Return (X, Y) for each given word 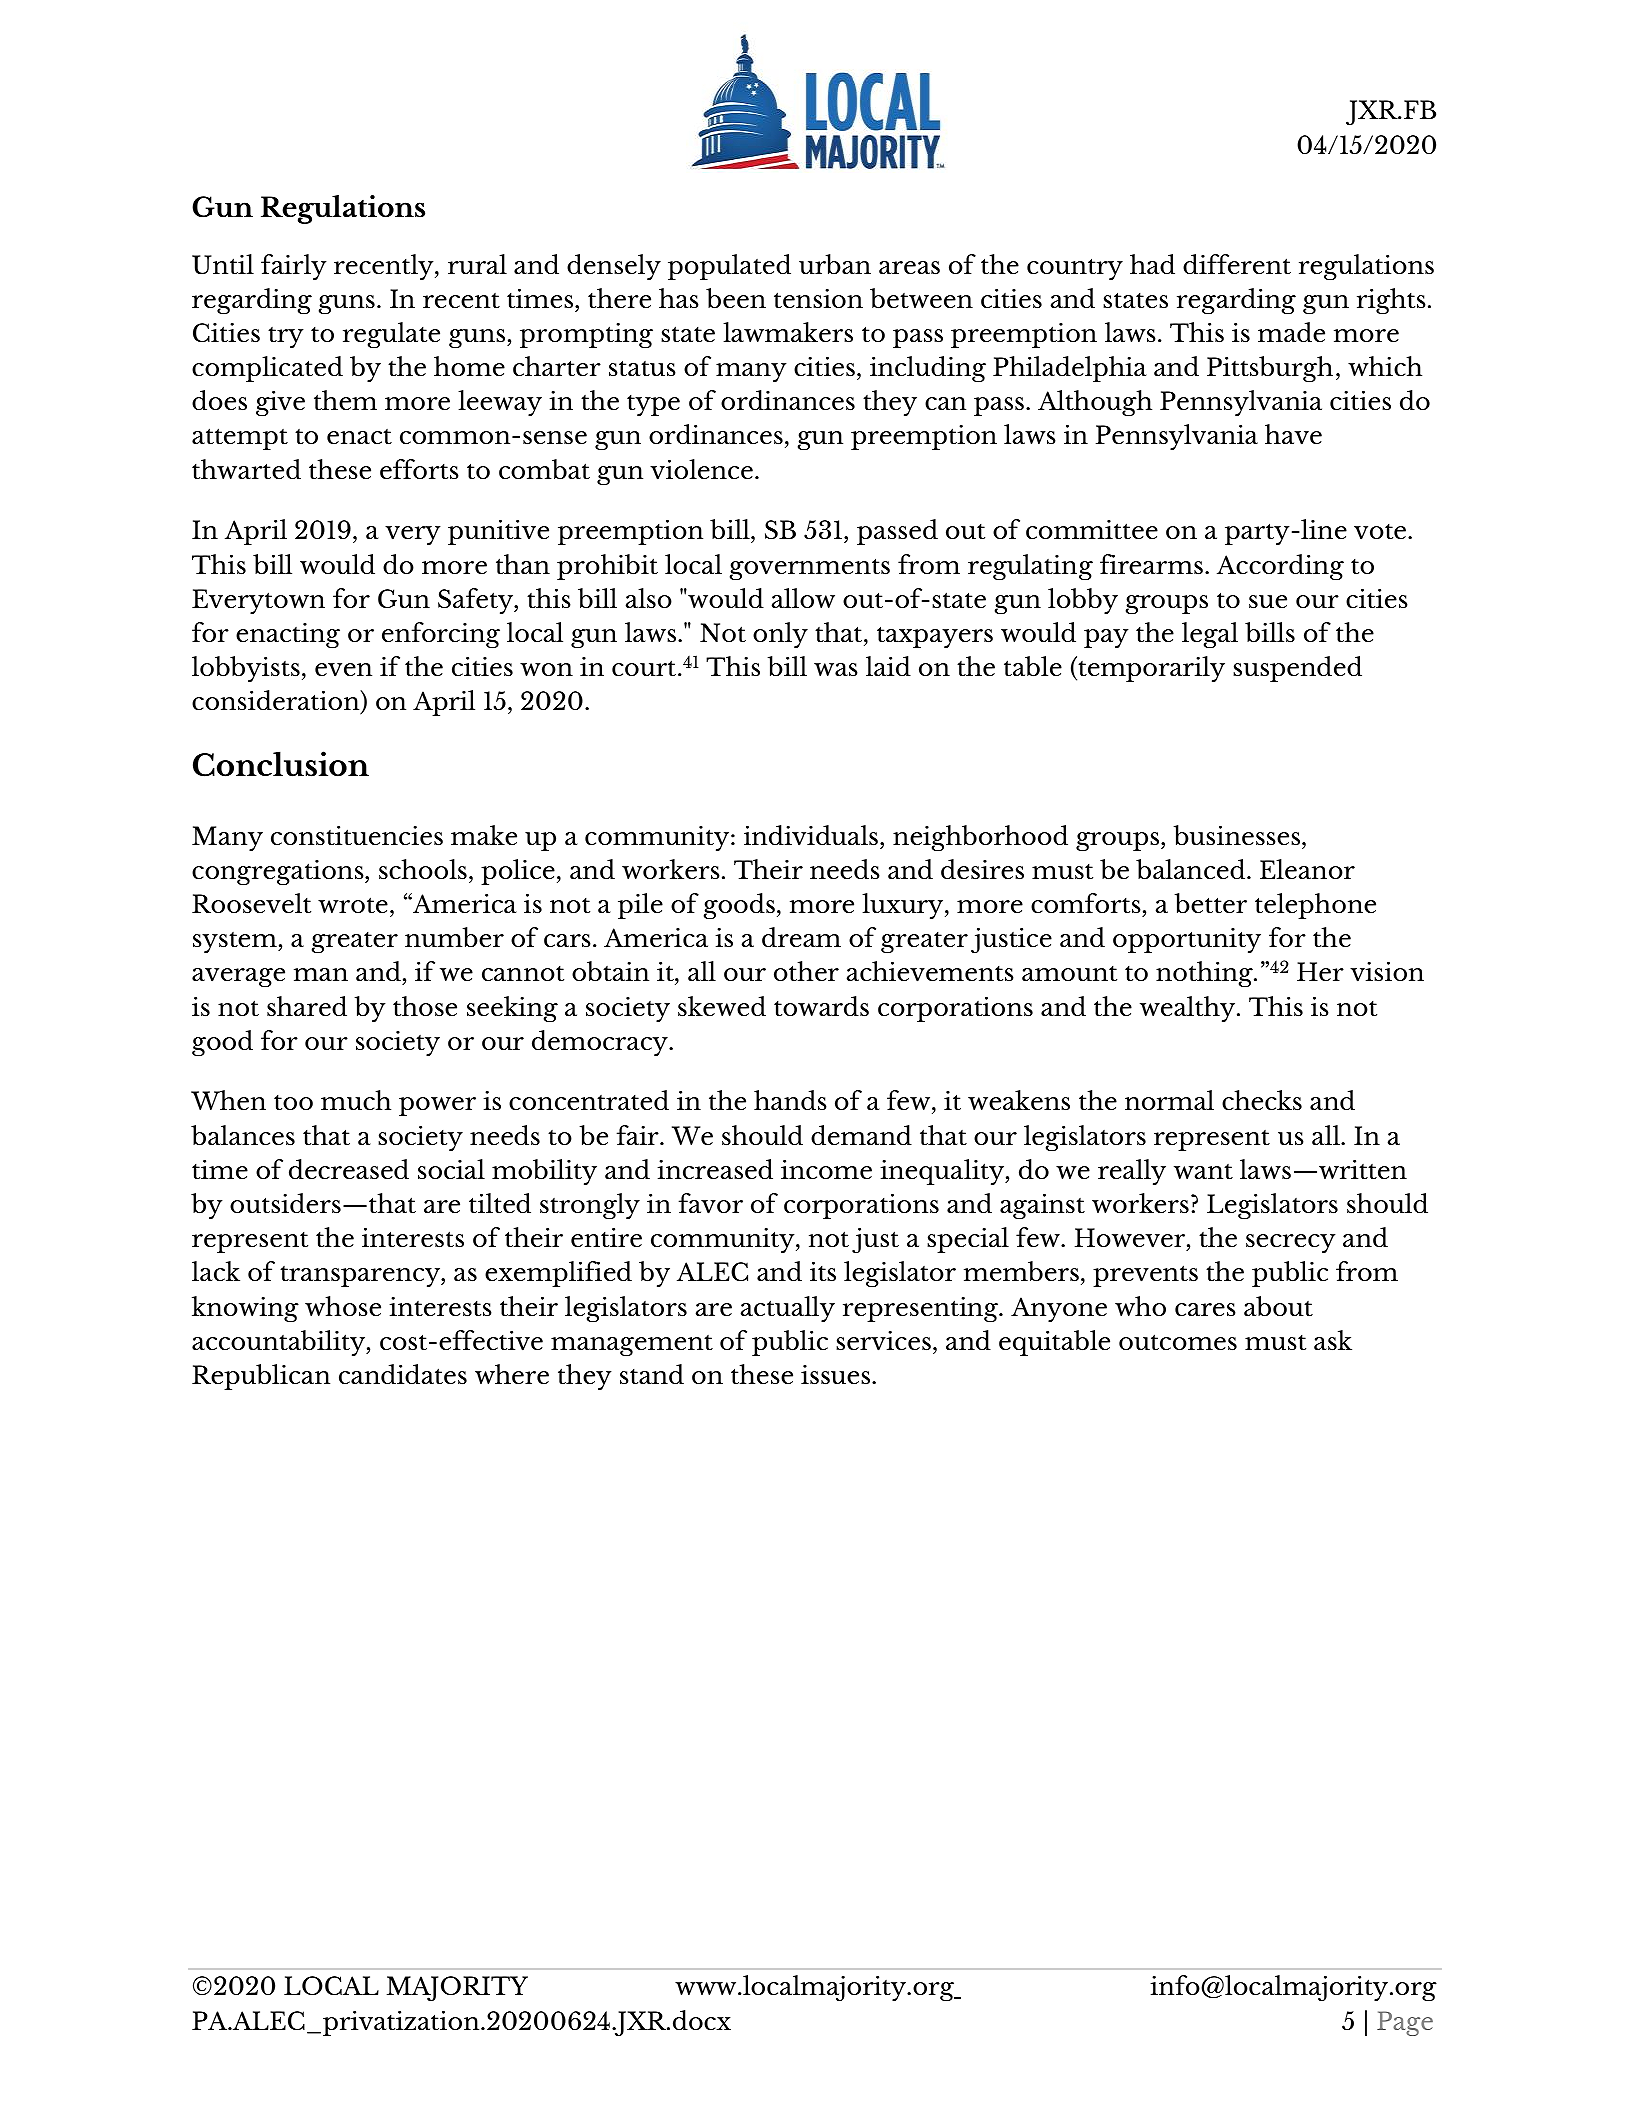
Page (1405, 2023)
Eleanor (1307, 869)
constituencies (357, 835)
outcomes (1178, 1342)
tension (818, 298)
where (512, 1374)
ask (1333, 1340)
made (1291, 332)
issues (837, 1375)
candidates (403, 1374)
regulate (391, 335)
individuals (811, 835)
